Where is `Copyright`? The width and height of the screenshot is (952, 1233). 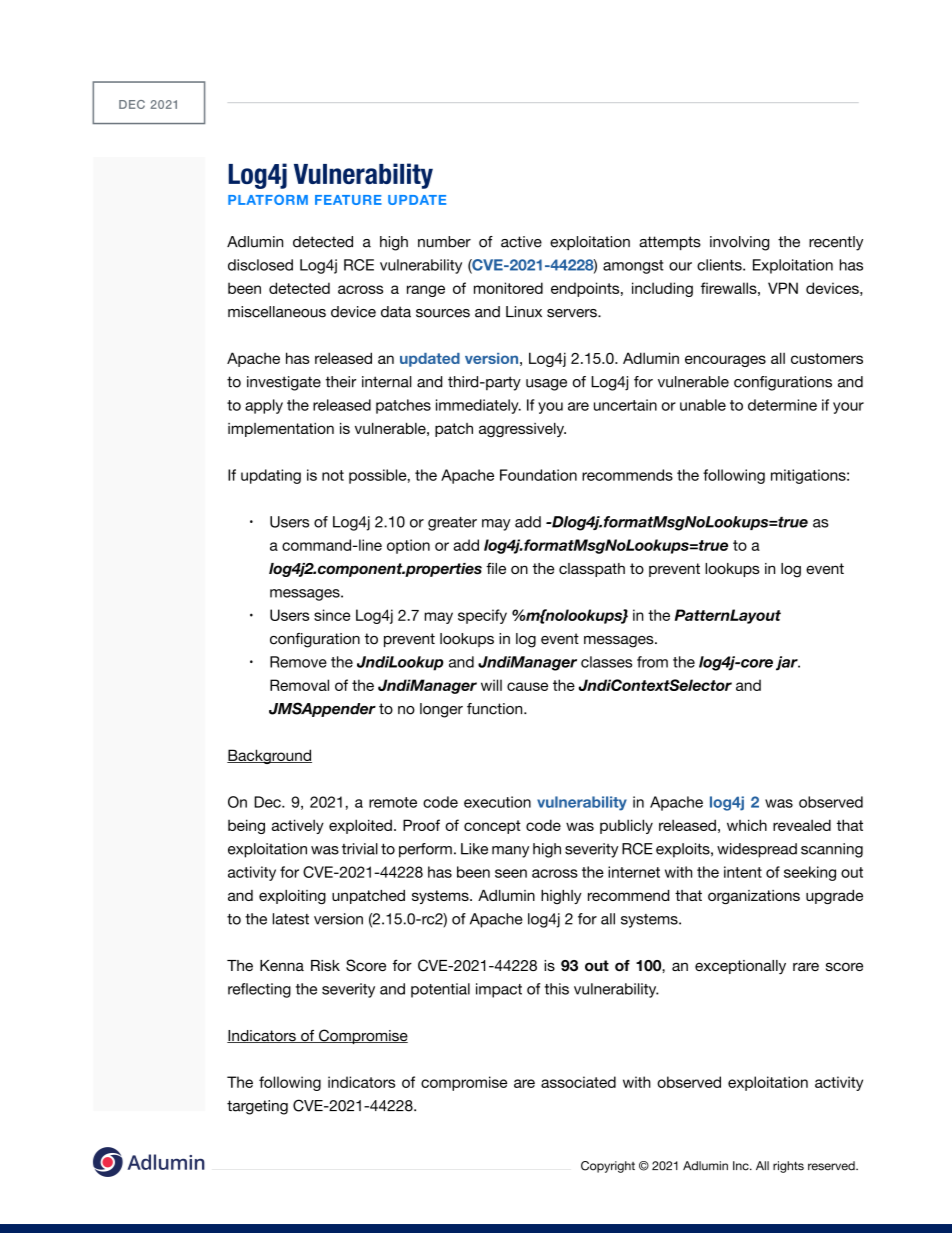
Copyright is located at coordinates (608, 1167).
